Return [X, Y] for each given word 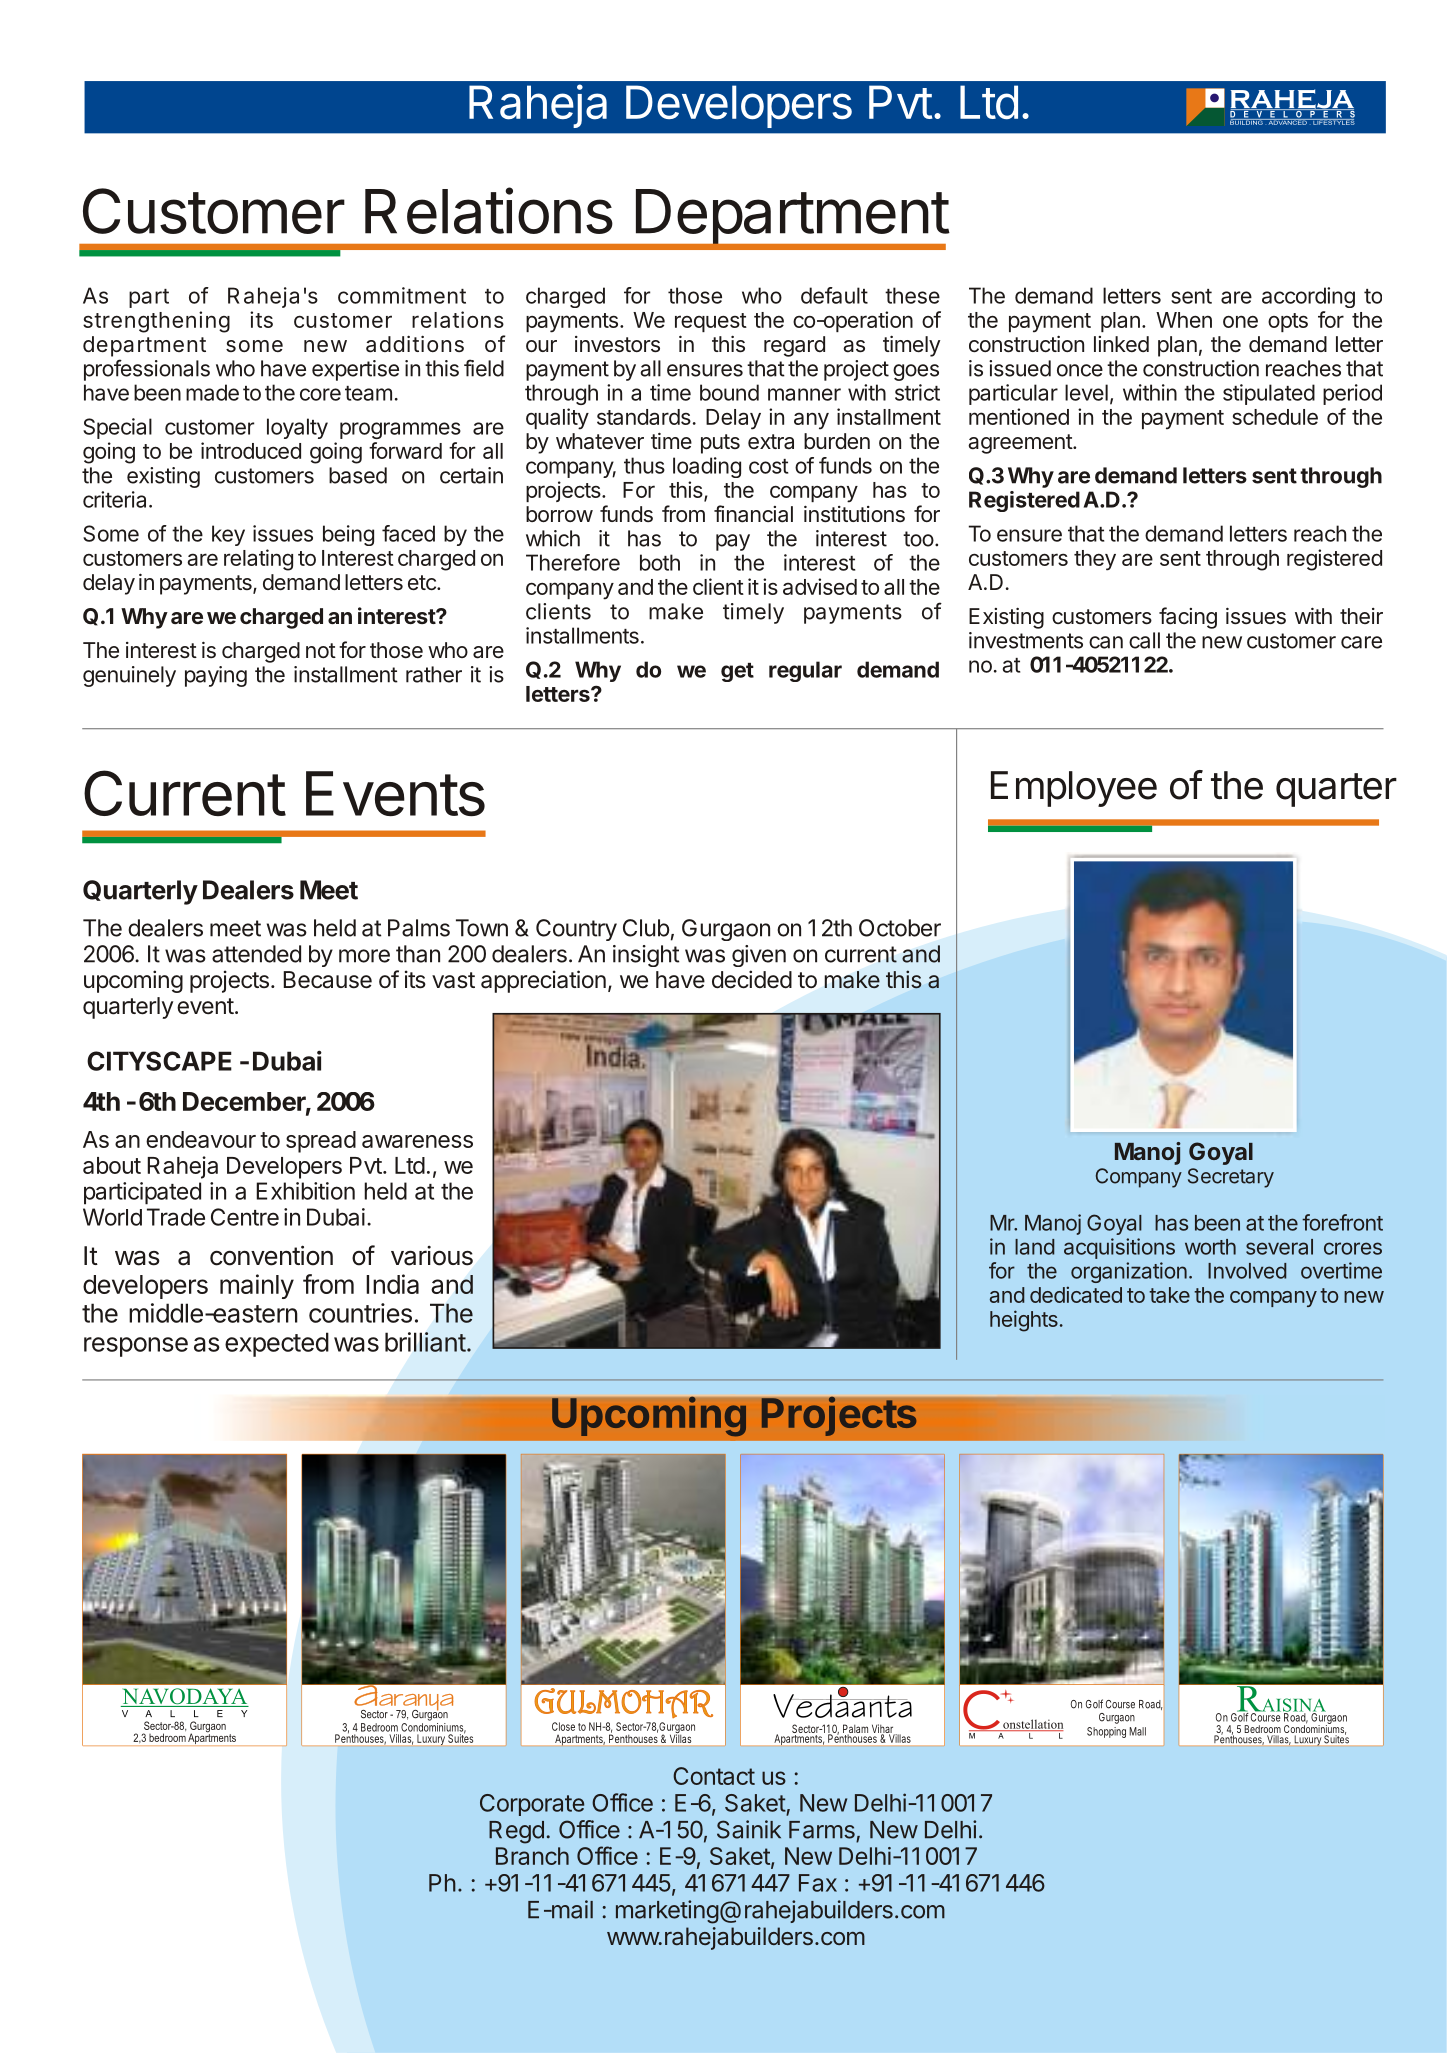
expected [277, 1344]
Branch [532, 1856]
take [1169, 1295]
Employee [1074, 789]
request [711, 322]
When [1184, 320]
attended [256, 954]
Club [646, 928]
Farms [822, 1830]
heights [1024, 1321]
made [212, 392]
